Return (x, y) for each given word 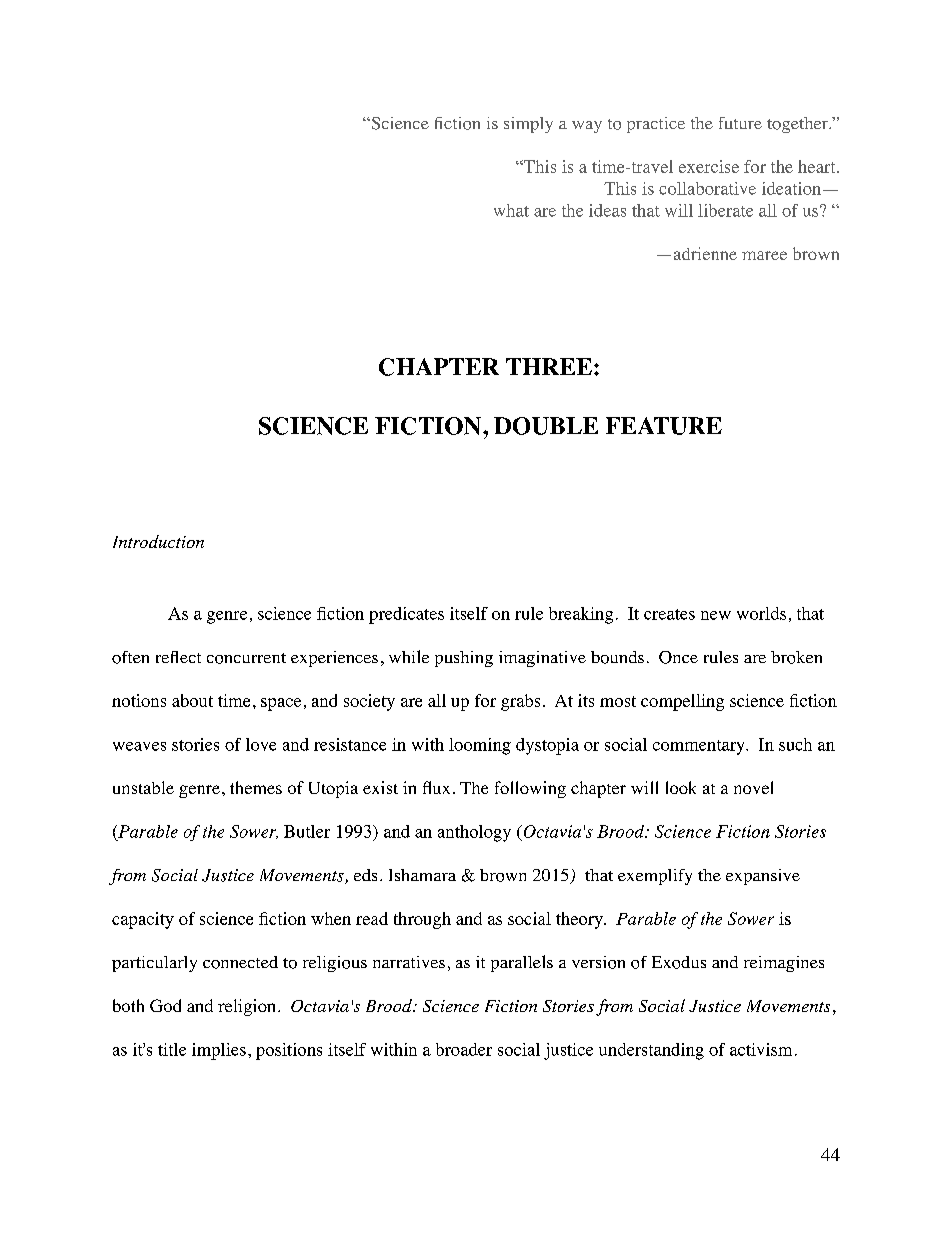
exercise (709, 166)
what (511, 210)
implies (219, 1051)
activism (761, 1049)
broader (464, 1049)
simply (528, 125)
